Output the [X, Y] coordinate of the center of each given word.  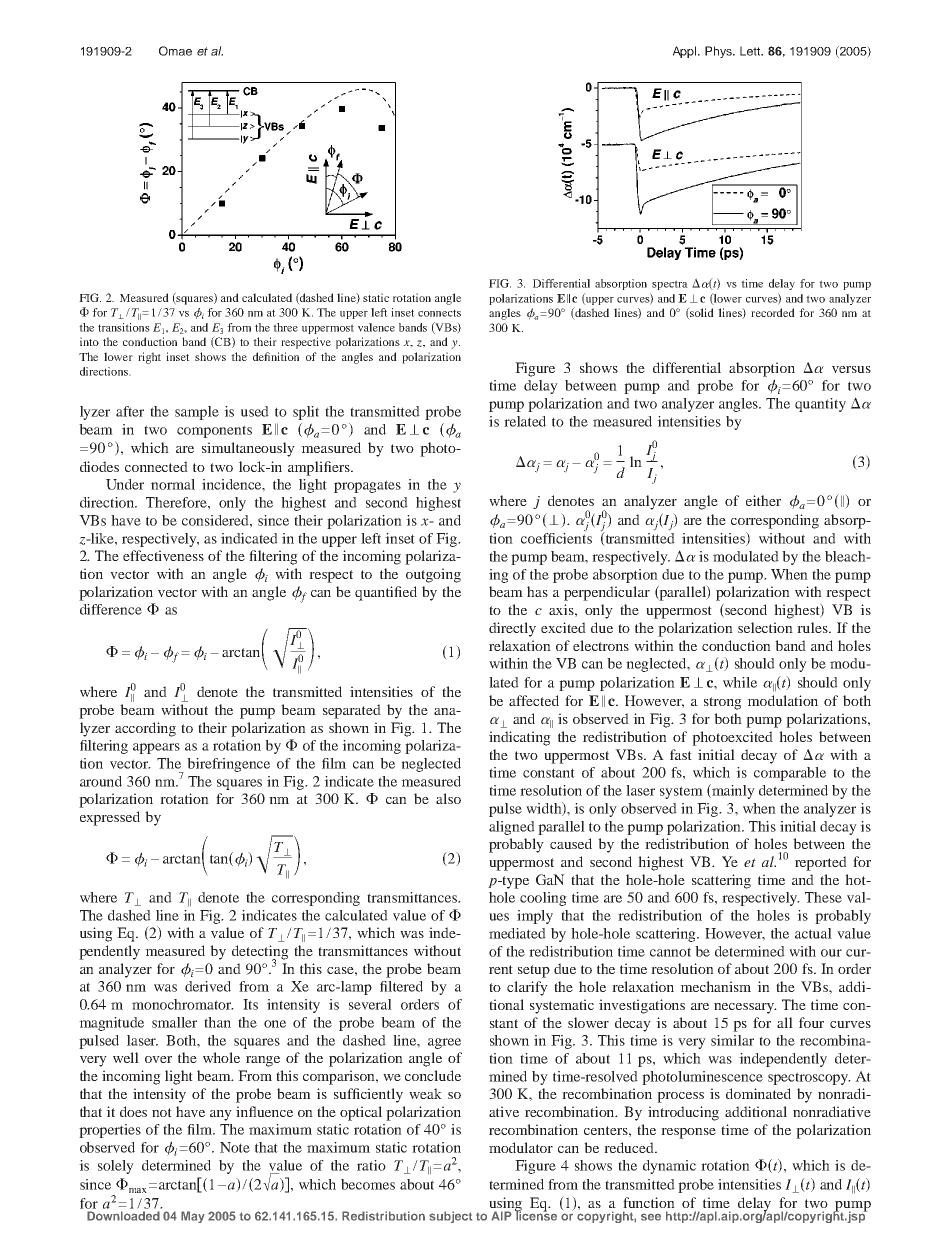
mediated [517, 933]
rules [813, 627]
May [193, 1217]
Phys [719, 52]
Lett [751, 51]
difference [111, 609]
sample [197, 413]
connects [439, 313]
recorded [773, 312]
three [285, 327]
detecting [260, 953]
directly [512, 629]
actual [813, 933]
